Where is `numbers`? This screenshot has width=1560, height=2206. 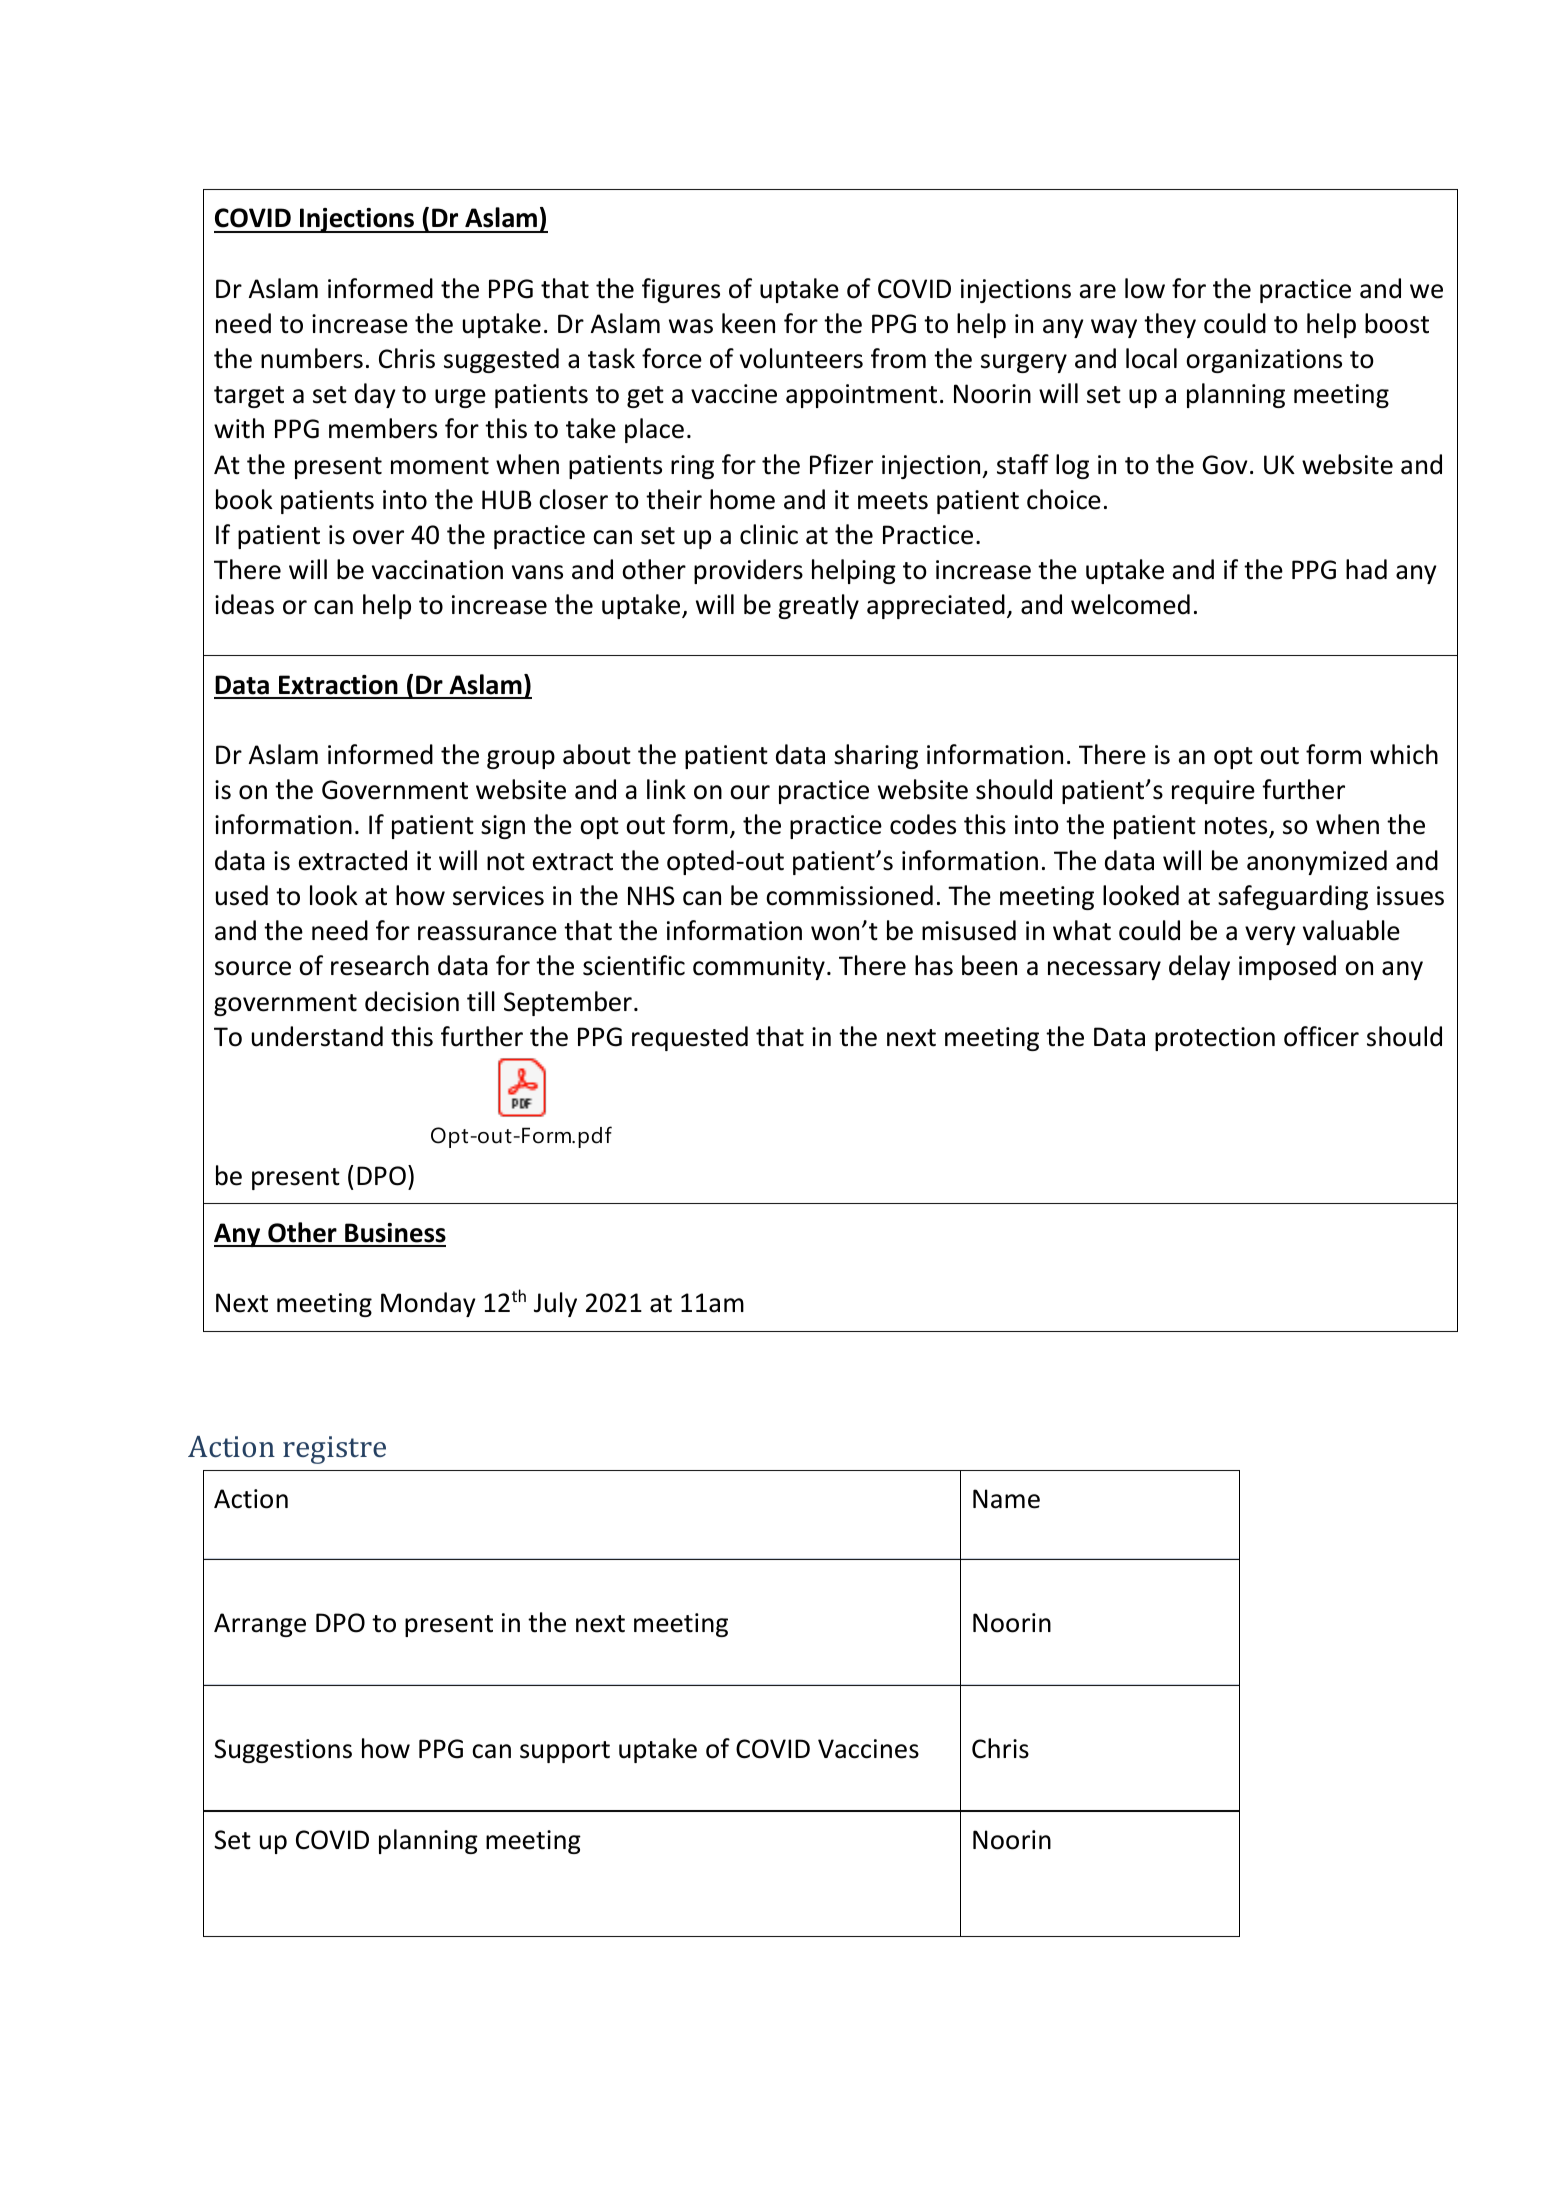 numbers is located at coordinates (312, 358).
